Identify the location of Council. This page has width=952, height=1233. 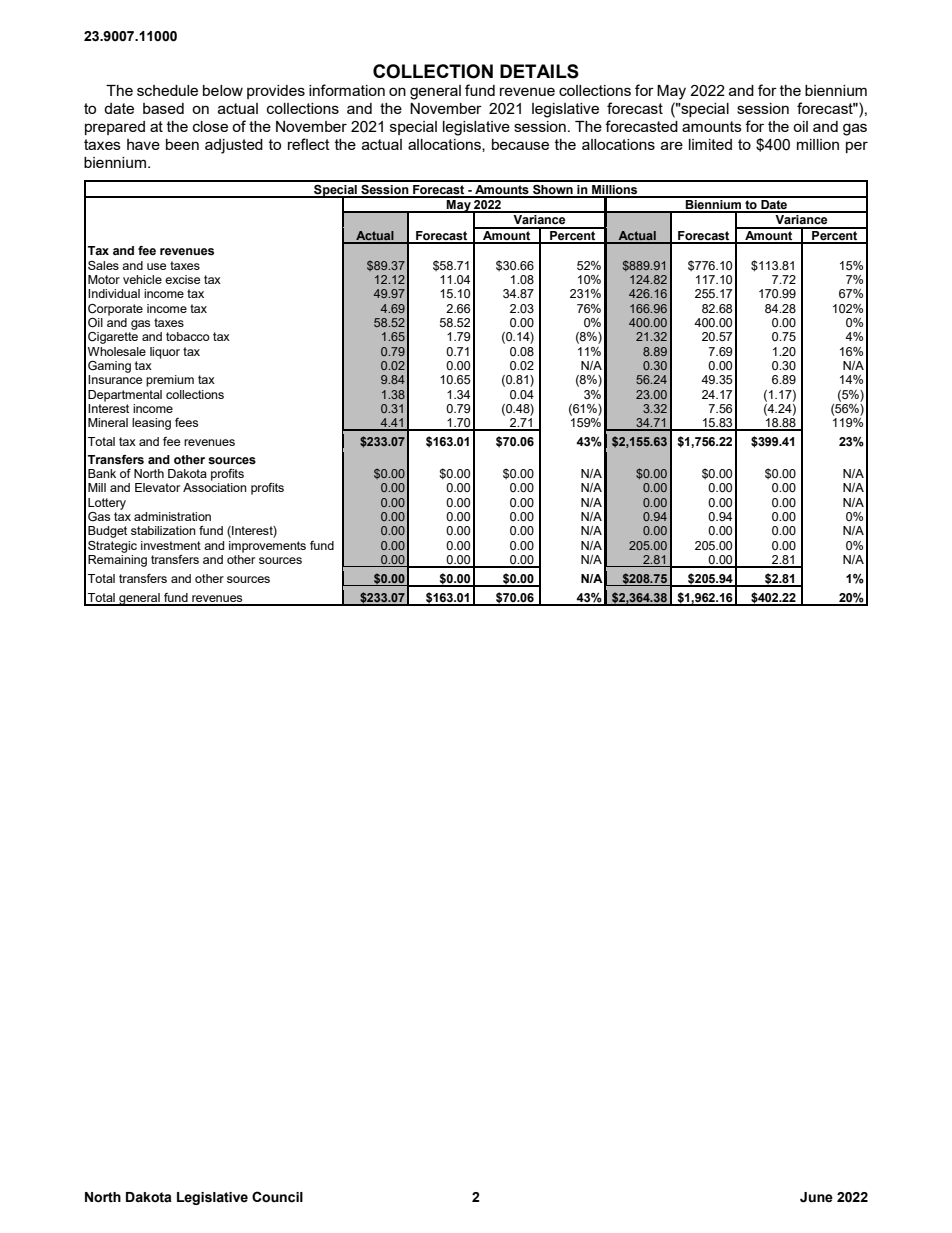
(277, 1197).
